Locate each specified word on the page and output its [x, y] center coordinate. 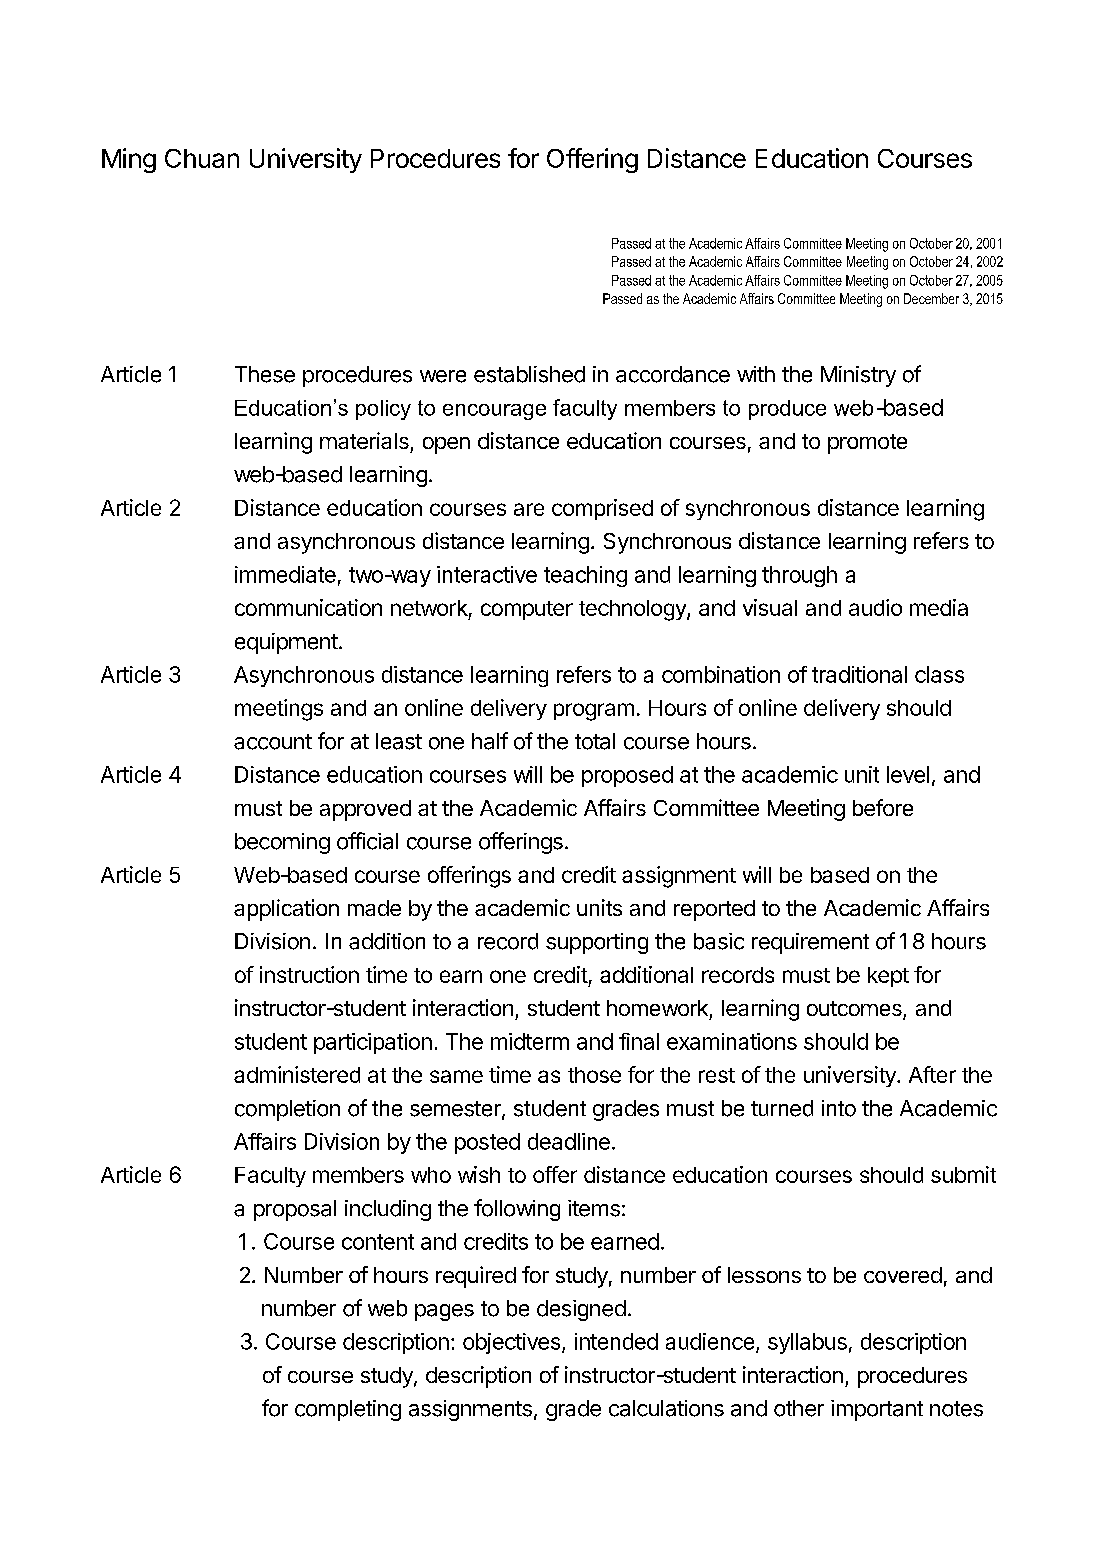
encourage [494, 412]
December [931, 298]
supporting [597, 943]
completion [287, 1110]
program [594, 712]
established [529, 374]
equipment [286, 643]
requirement [810, 943]
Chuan [202, 158]
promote [867, 444]
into [839, 1108]
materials [364, 440]
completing [348, 1410]
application [286, 910]
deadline [569, 1141]
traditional [859, 674]
